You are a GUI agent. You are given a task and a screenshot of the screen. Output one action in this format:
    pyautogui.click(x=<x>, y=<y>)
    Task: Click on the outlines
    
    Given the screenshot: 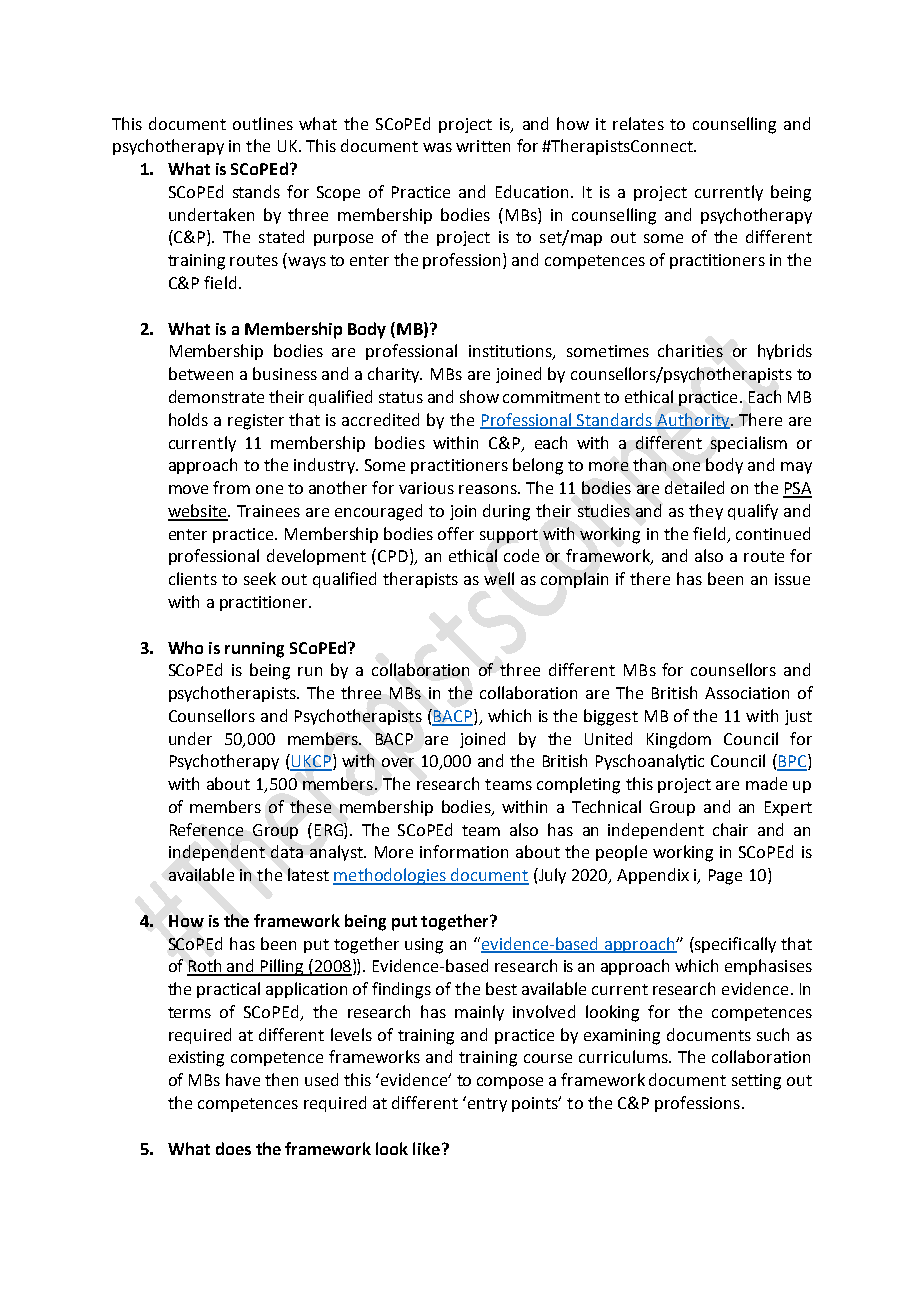 What is the action you would take?
    pyautogui.click(x=263, y=123)
